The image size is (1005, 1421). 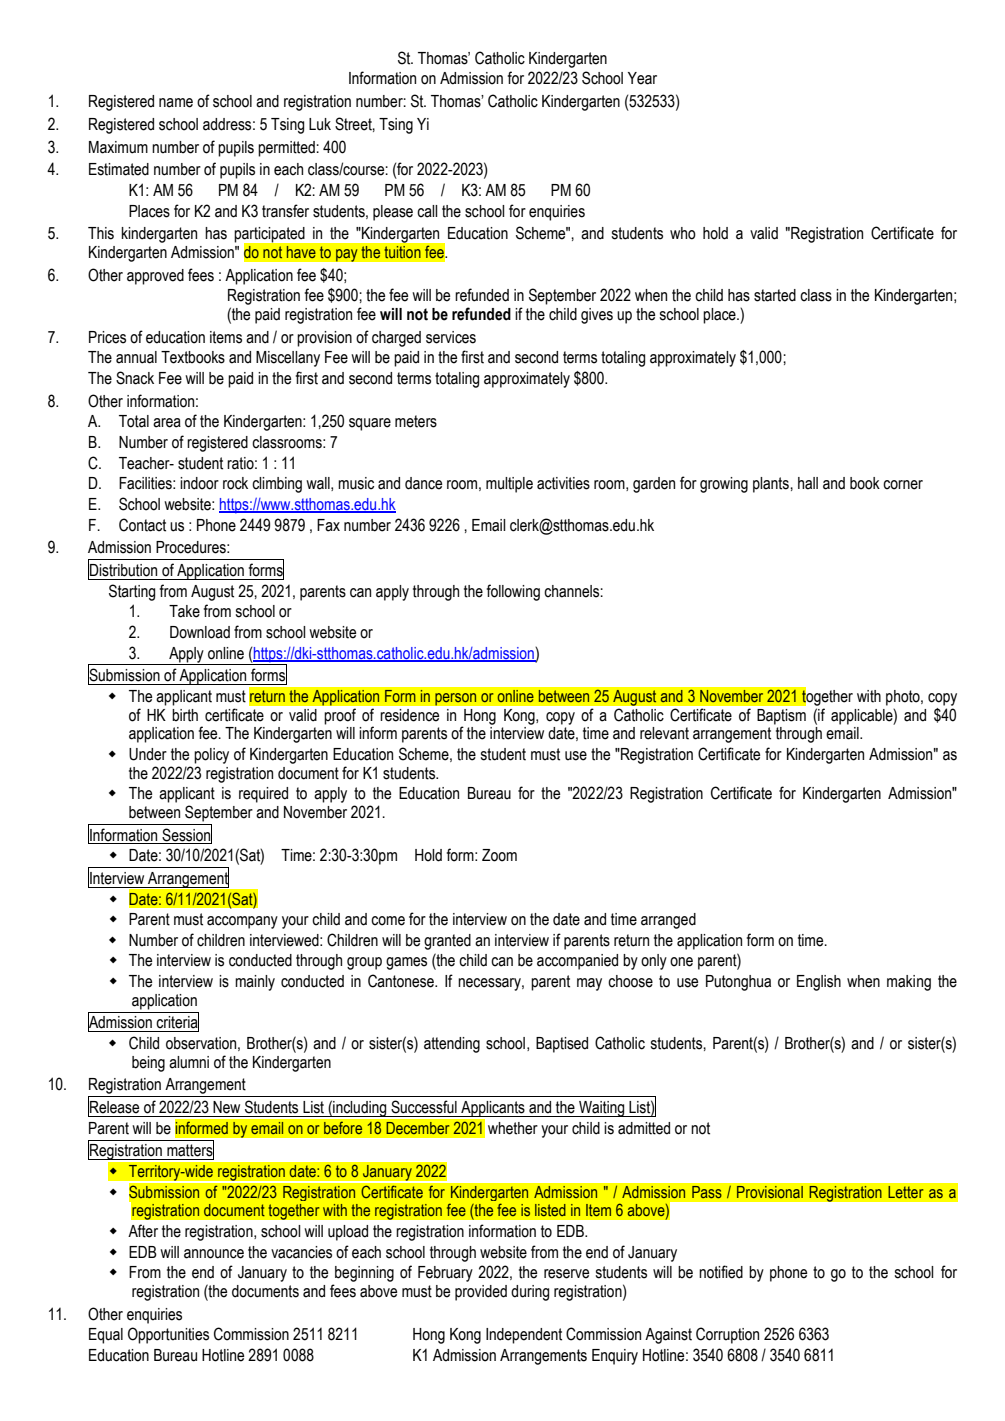 I want to click on name, so click(x=176, y=103).
